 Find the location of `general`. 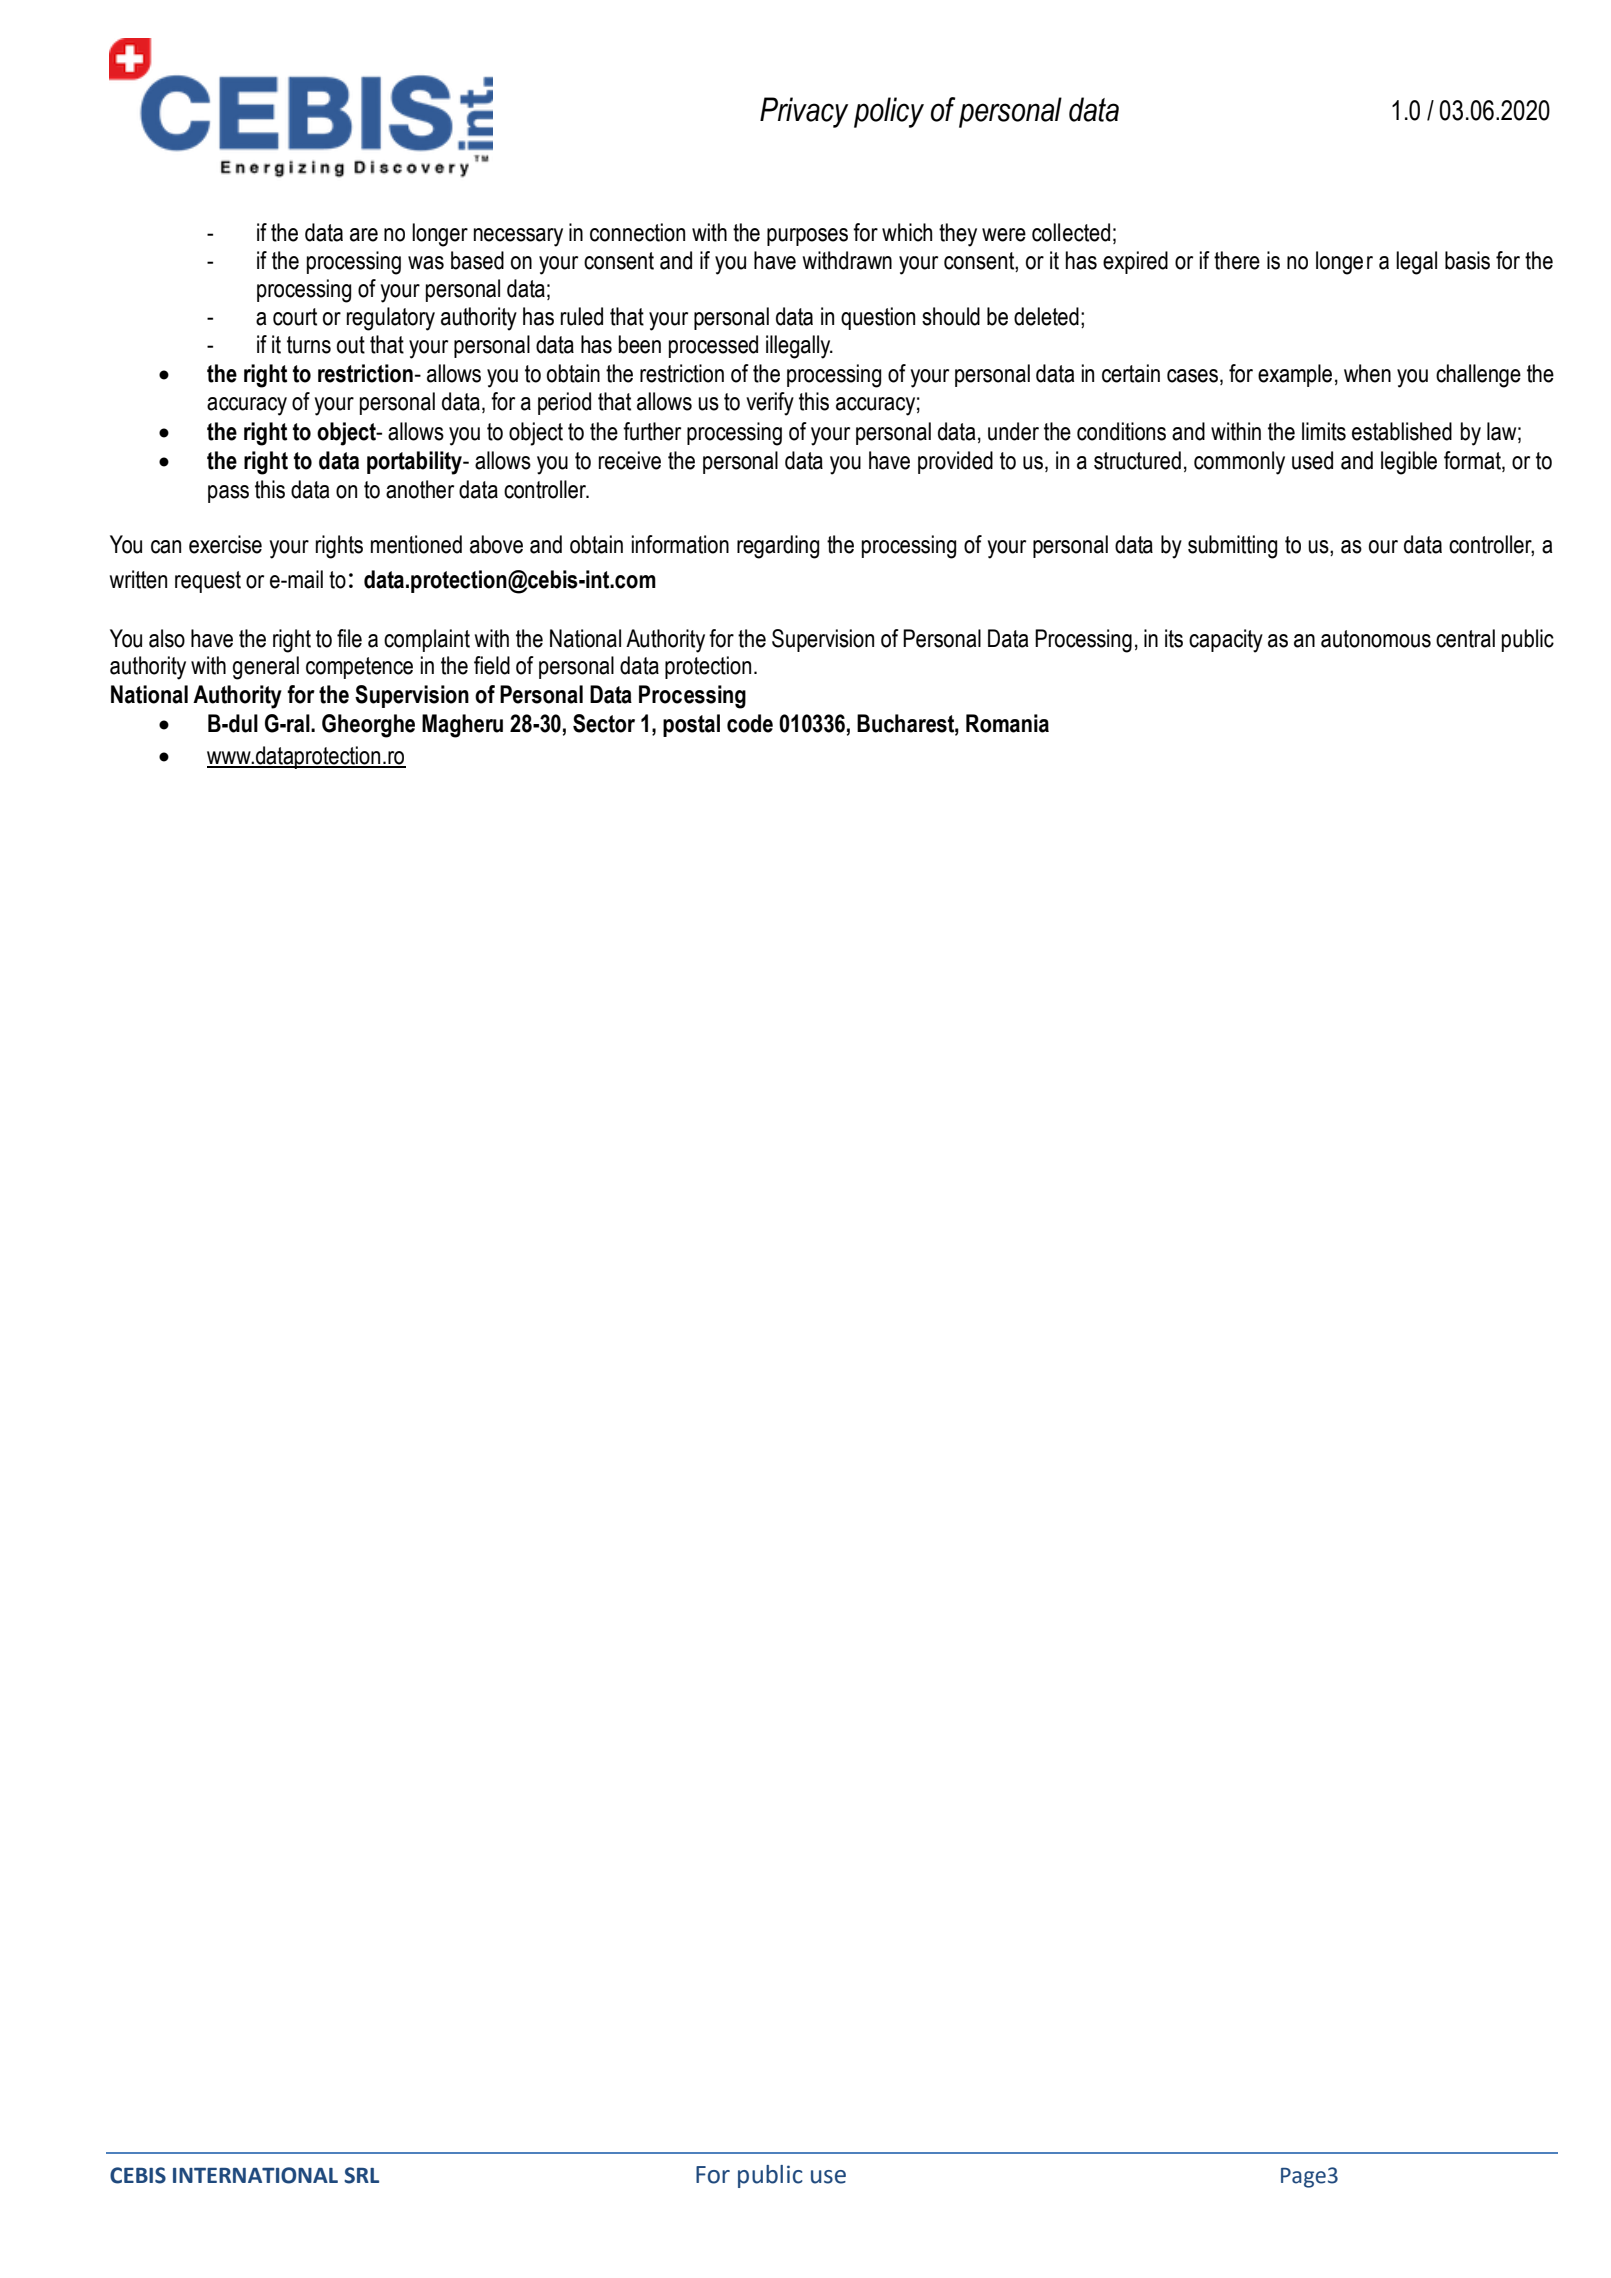

general is located at coordinates (266, 668).
